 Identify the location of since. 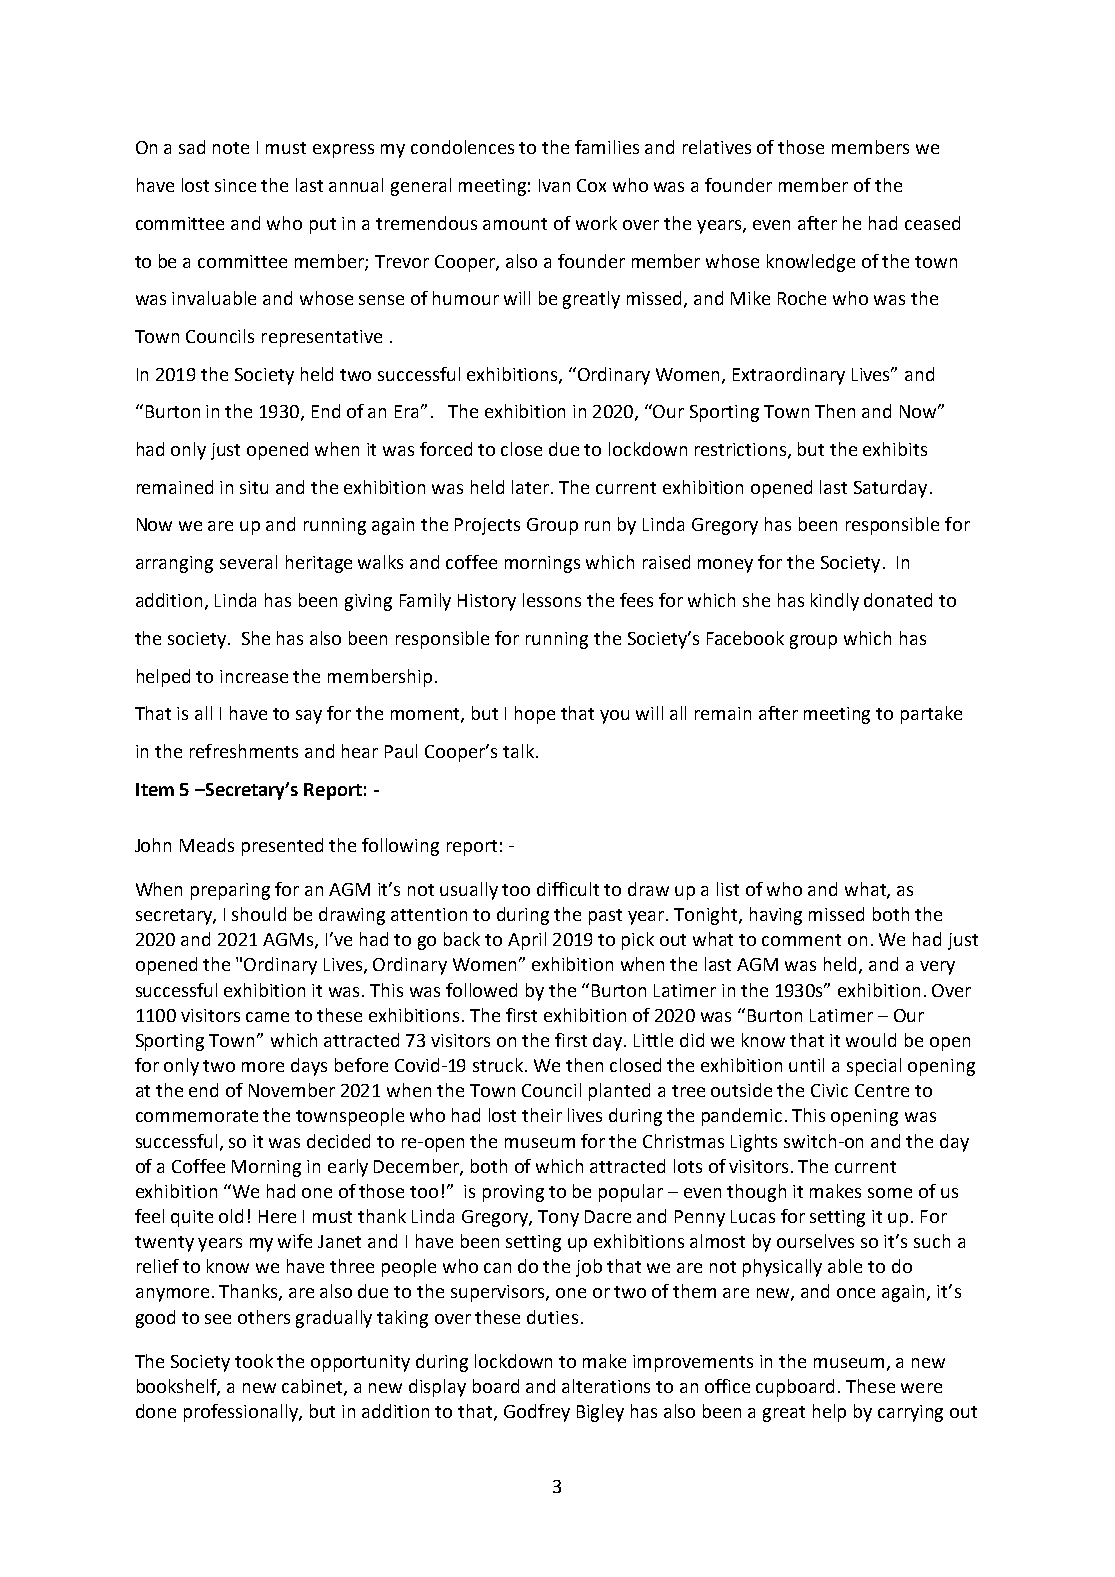
(235, 185).
